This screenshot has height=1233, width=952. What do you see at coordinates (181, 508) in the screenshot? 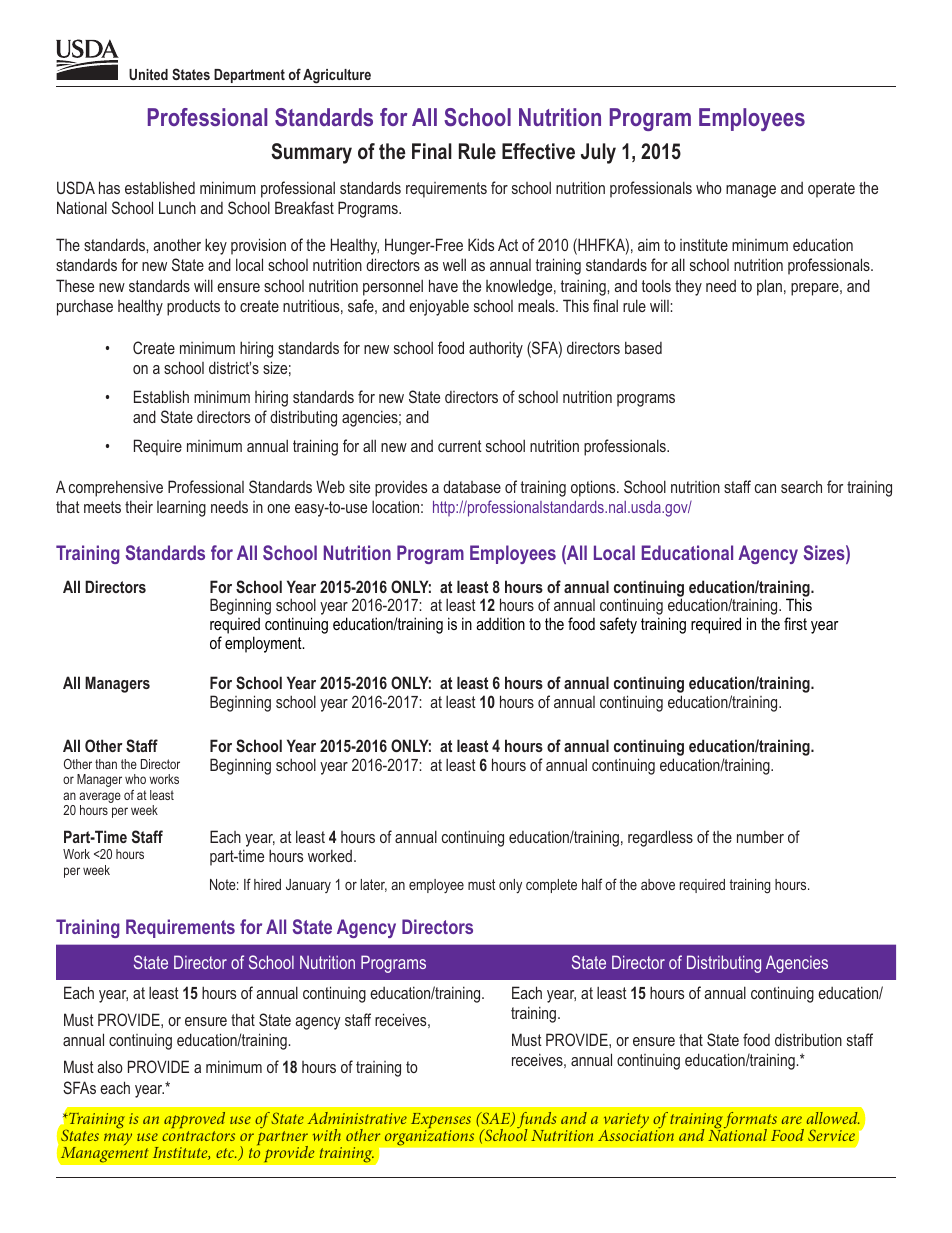
I see `learning` at bounding box center [181, 508].
